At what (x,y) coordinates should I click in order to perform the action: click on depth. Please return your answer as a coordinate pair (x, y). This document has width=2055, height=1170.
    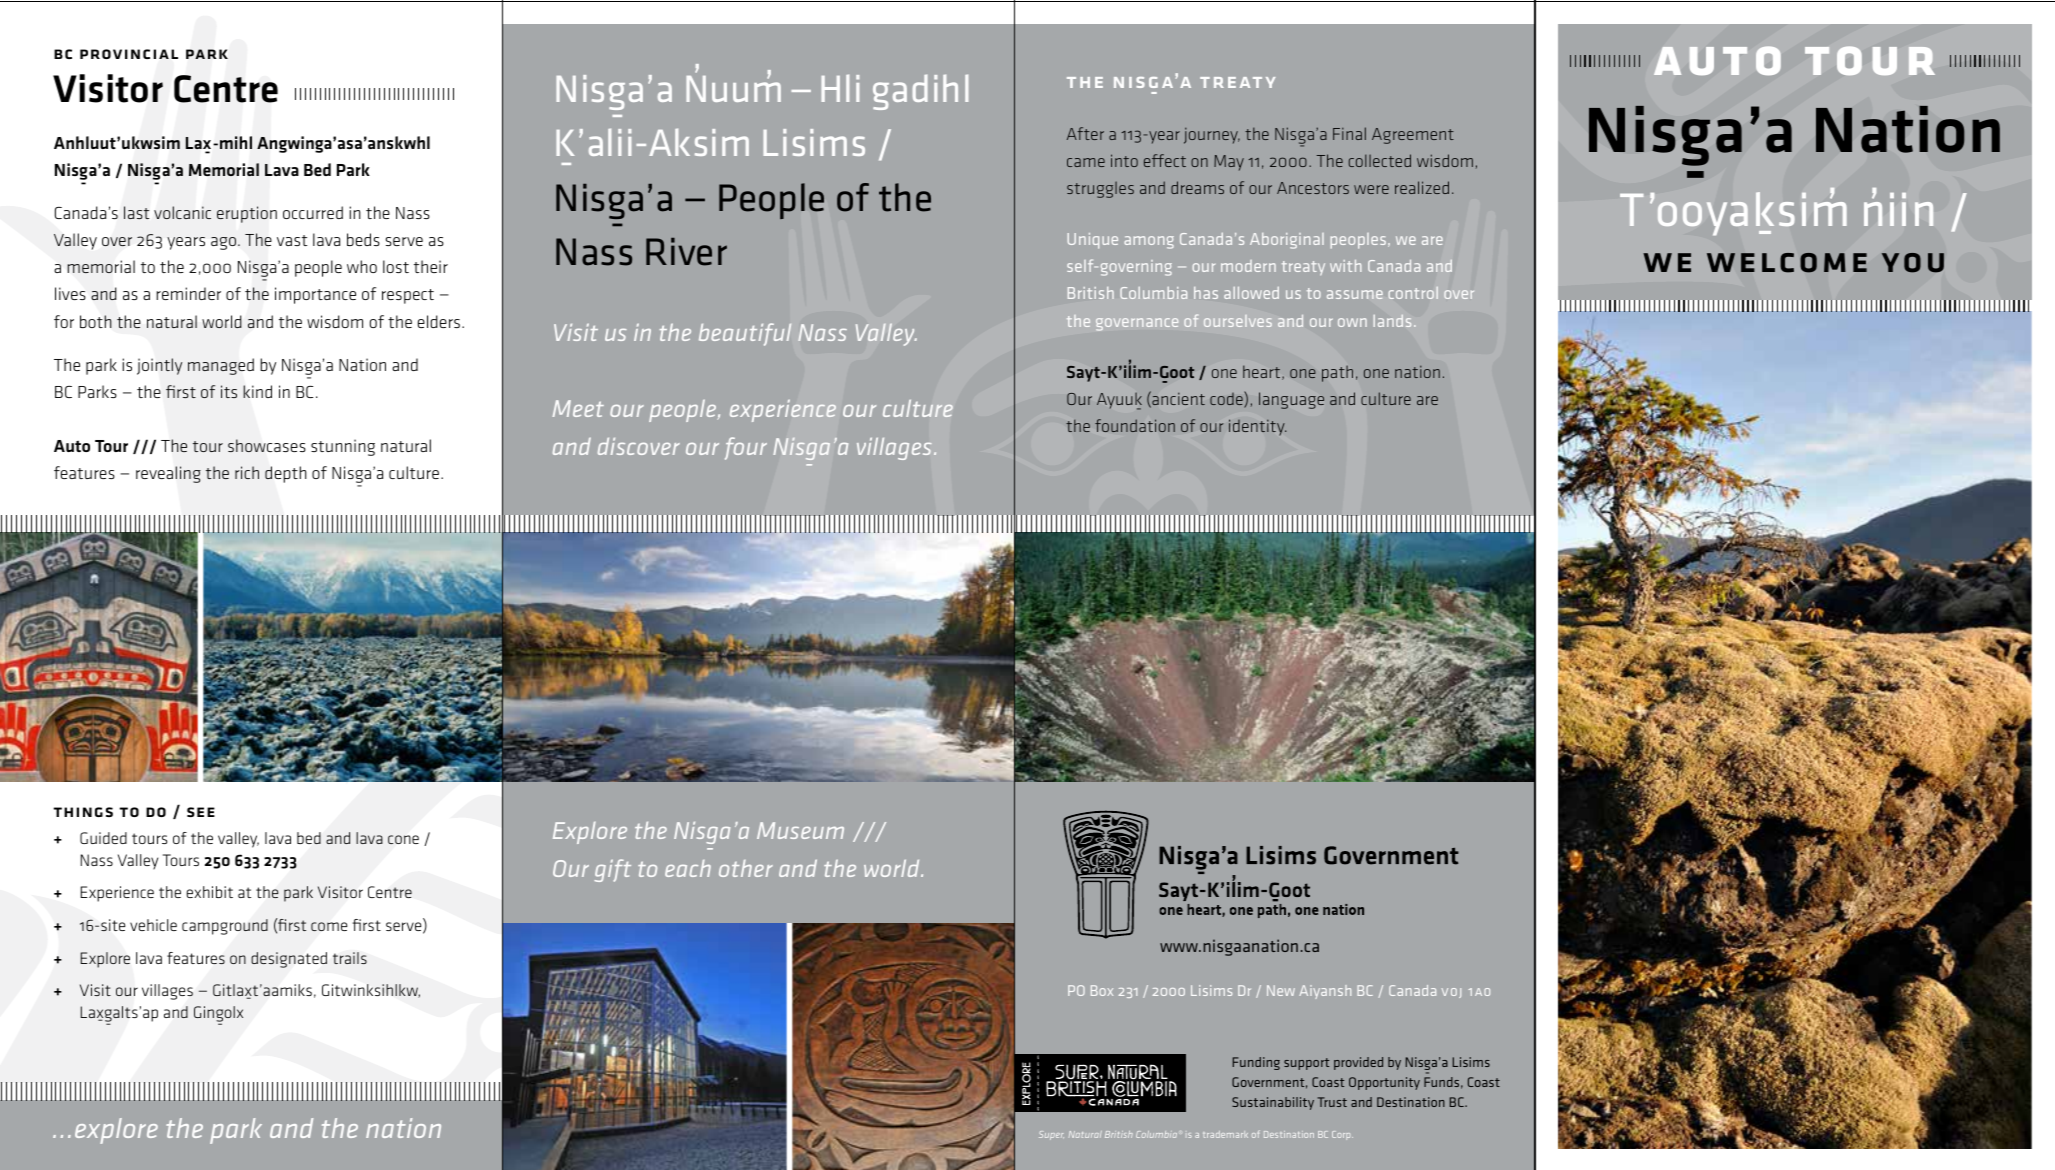
    Looking at the image, I should click on (286, 474).
